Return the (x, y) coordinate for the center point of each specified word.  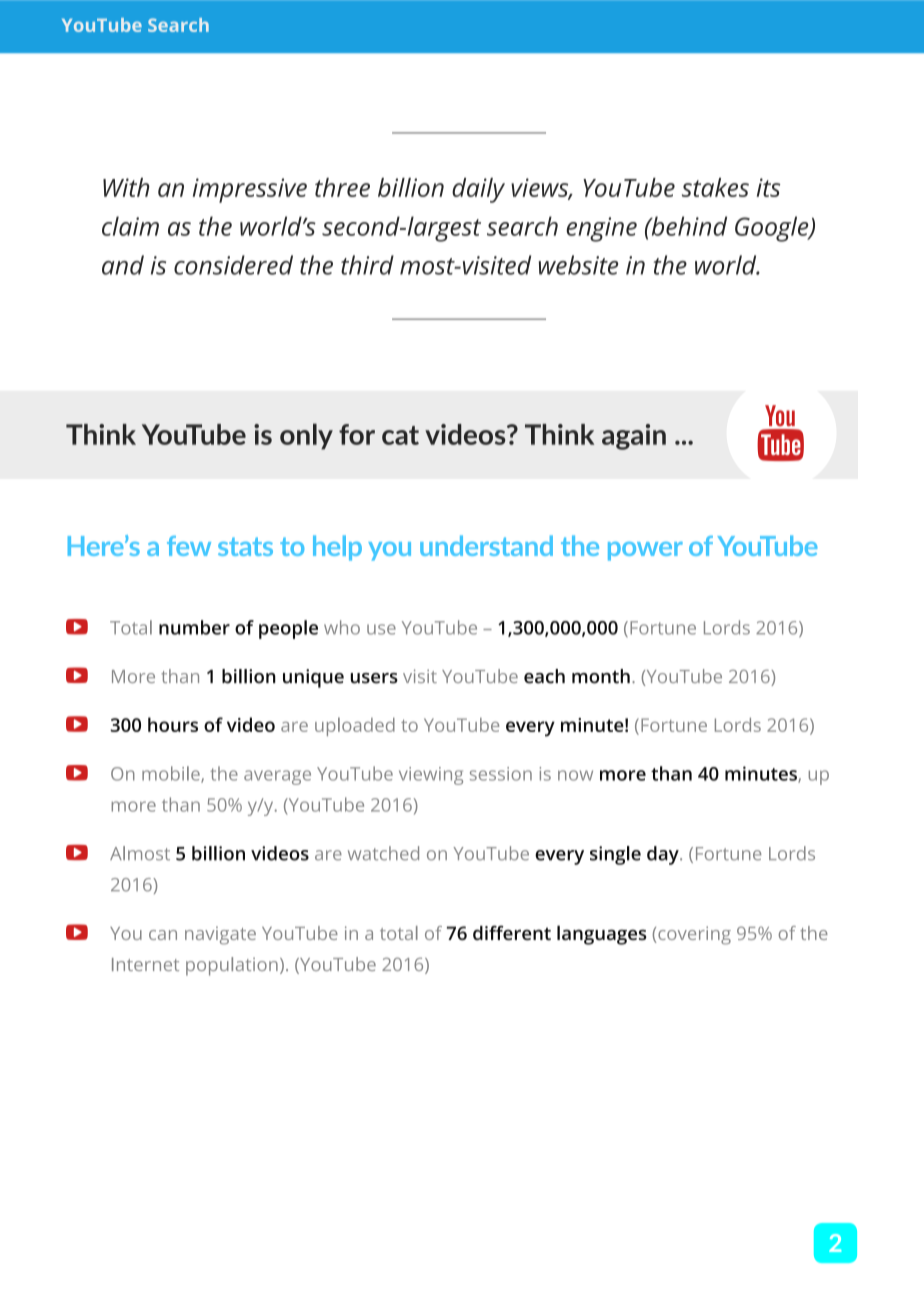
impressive (250, 190)
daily (478, 190)
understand (486, 545)
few (189, 546)
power (645, 551)
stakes (715, 187)
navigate (220, 935)
